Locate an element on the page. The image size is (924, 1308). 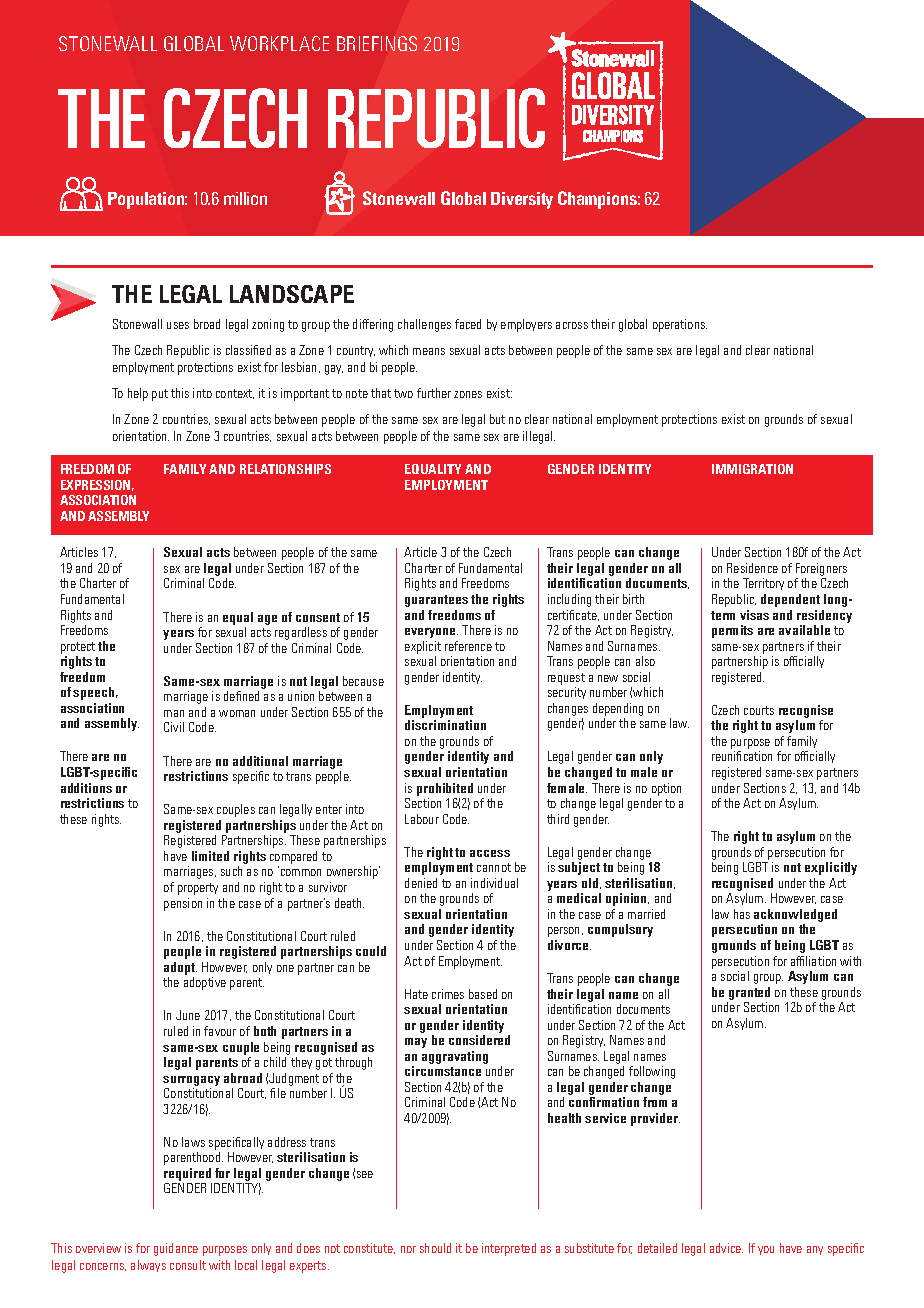
should is located at coordinates (435, 1248).
